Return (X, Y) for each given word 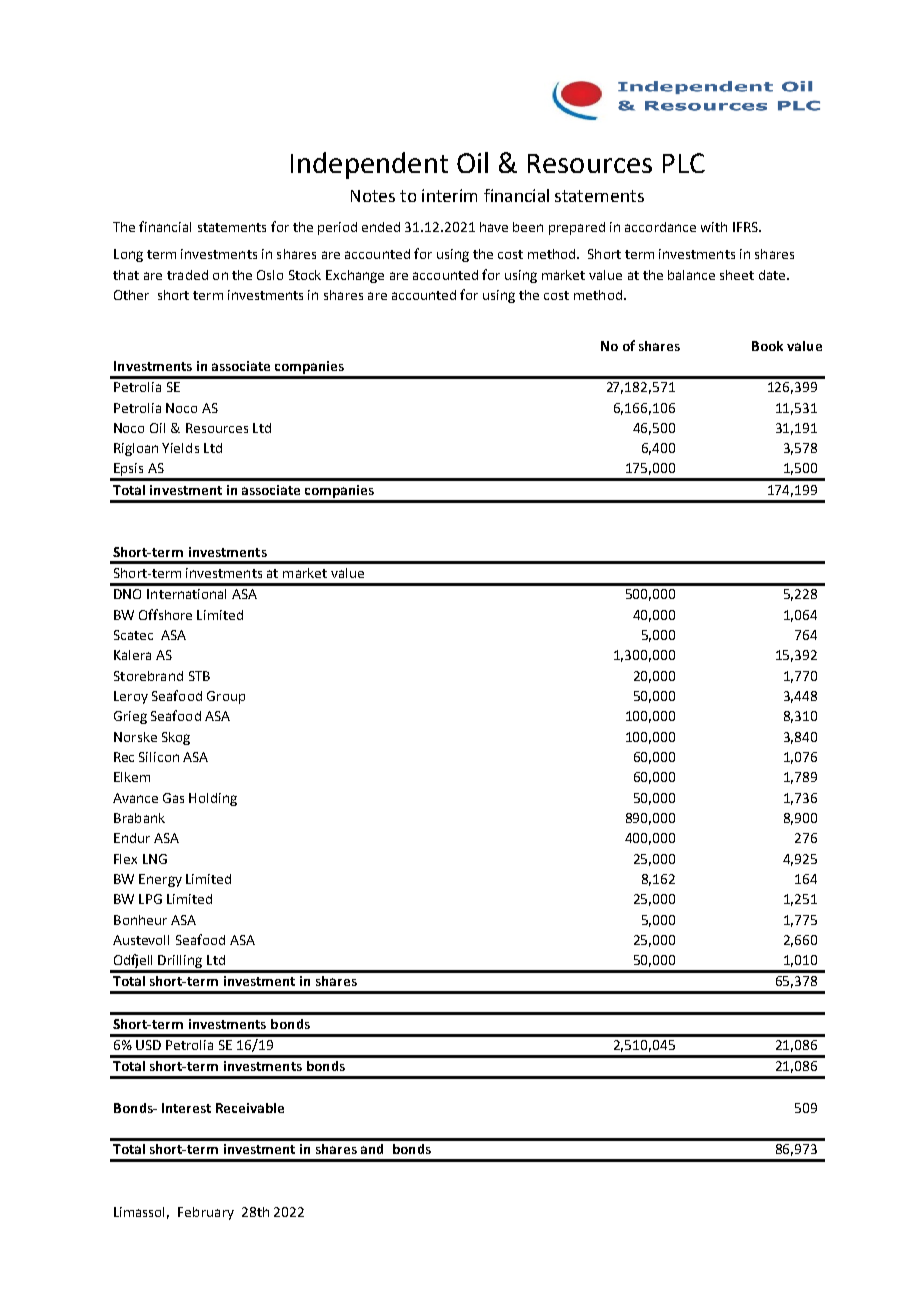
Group (226, 697)
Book (767, 346)
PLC (684, 163)
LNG (155, 859)
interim (449, 195)
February (206, 1213)
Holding (213, 799)
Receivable (250, 1108)
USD (148, 1045)
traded (187, 275)
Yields (180, 448)
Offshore (165, 614)
